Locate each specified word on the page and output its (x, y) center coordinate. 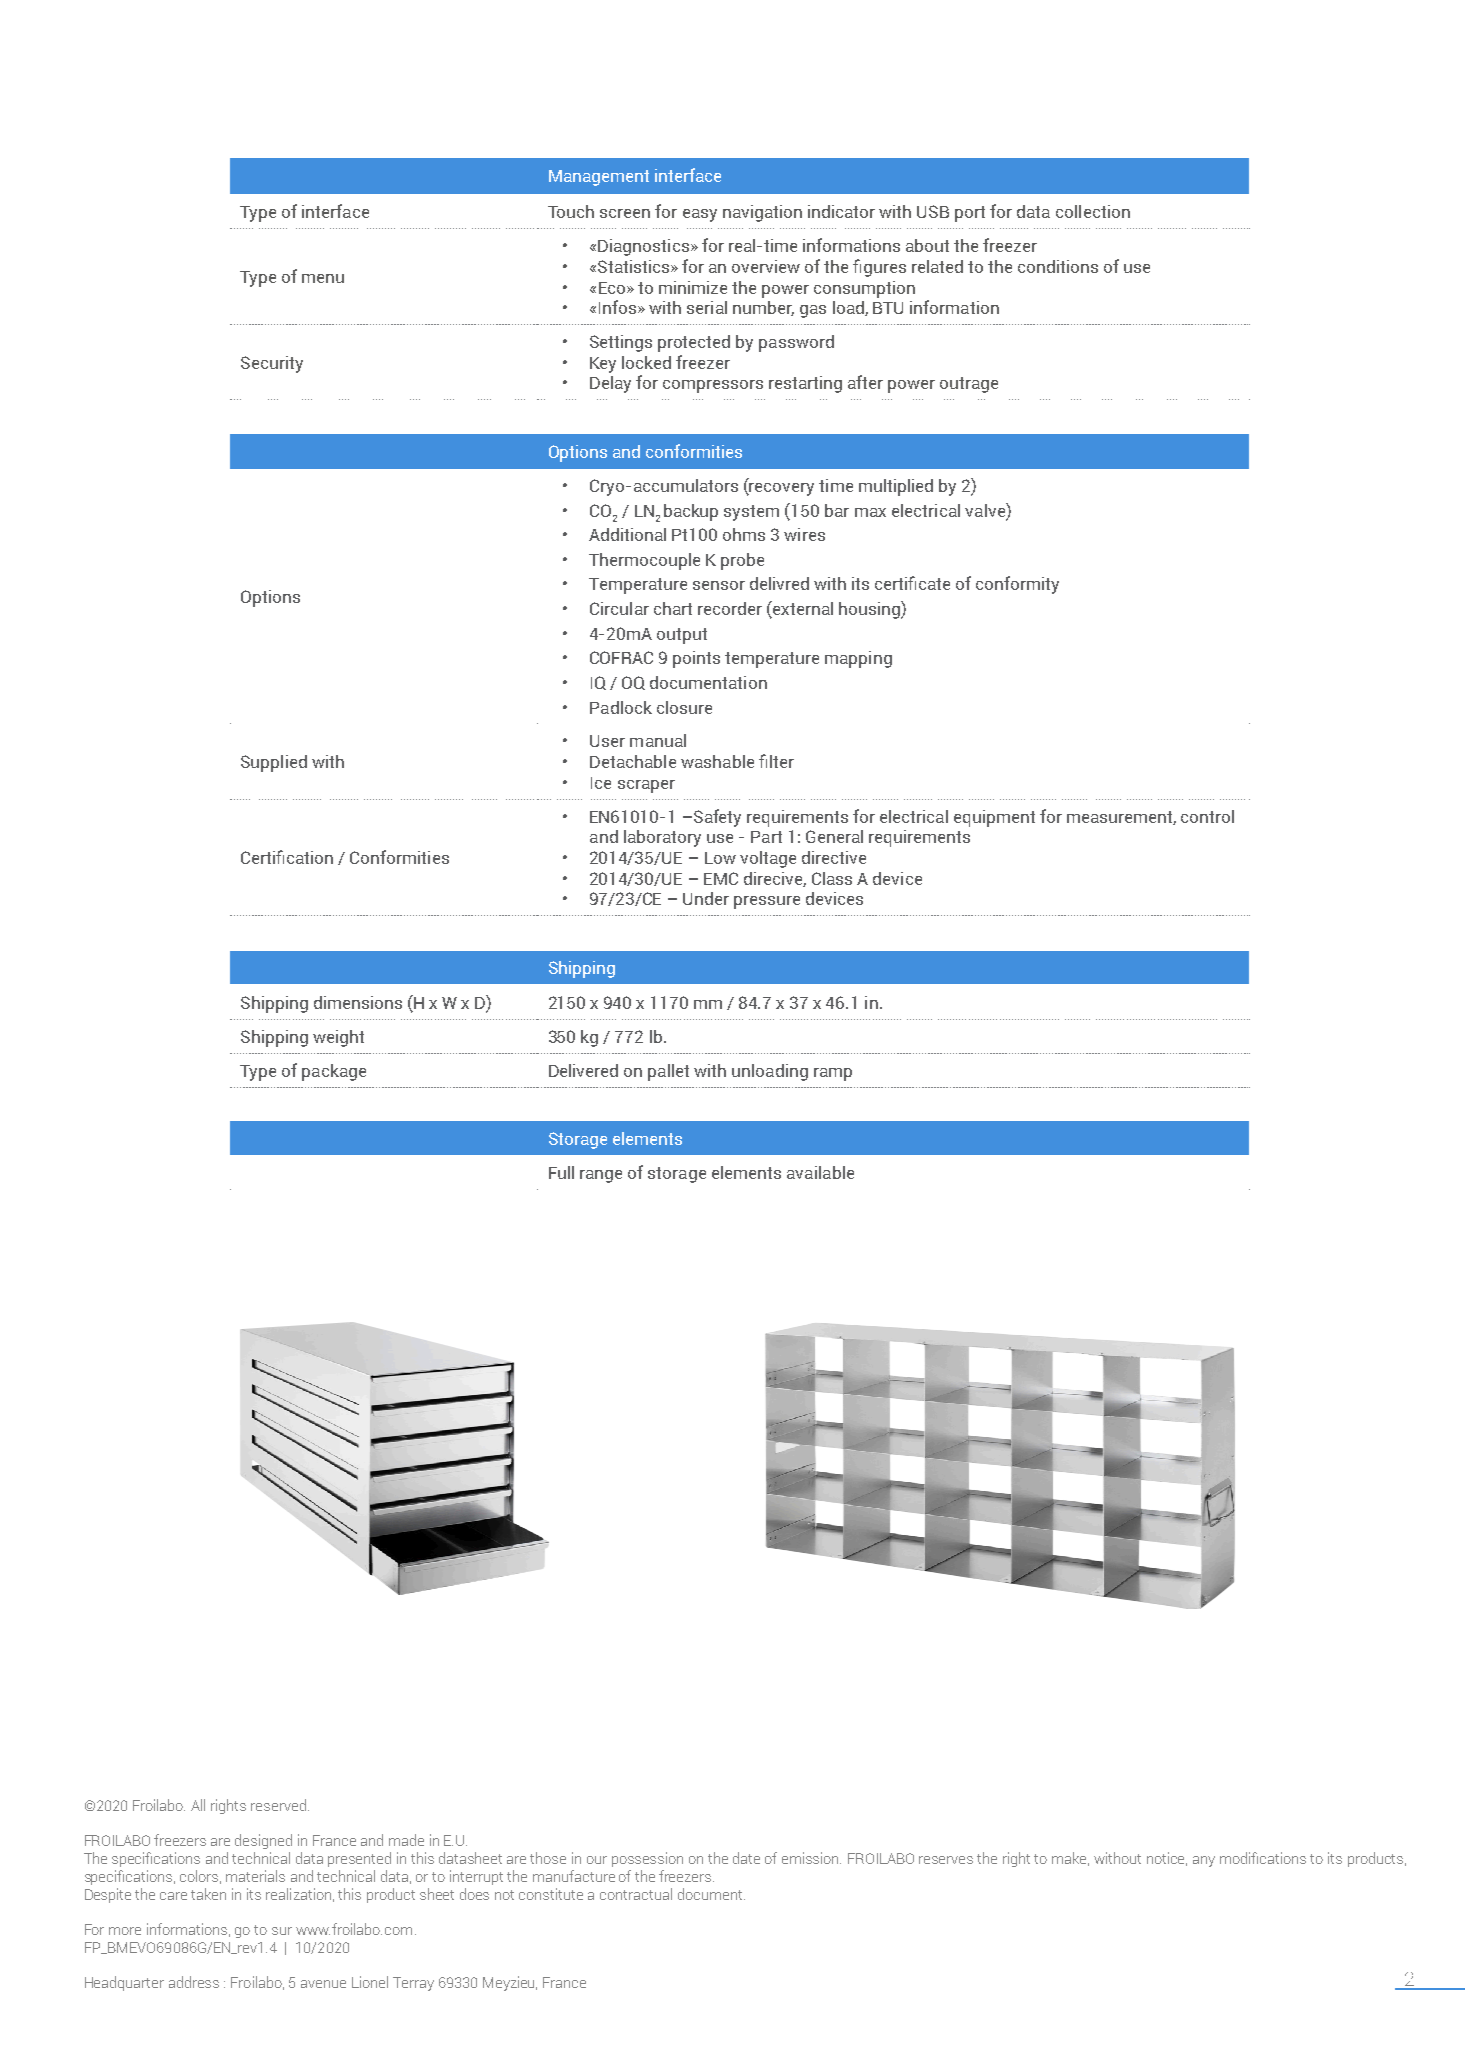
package (334, 1072)
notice (1167, 1859)
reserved (278, 1805)
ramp (833, 1074)
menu (323, 278)
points (696, 659)
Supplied (274, 763)
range (601, 1176)
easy (700, 215)
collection (1093, 211)
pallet (668, 1072)
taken (208, 1894)
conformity (1017, 585)
